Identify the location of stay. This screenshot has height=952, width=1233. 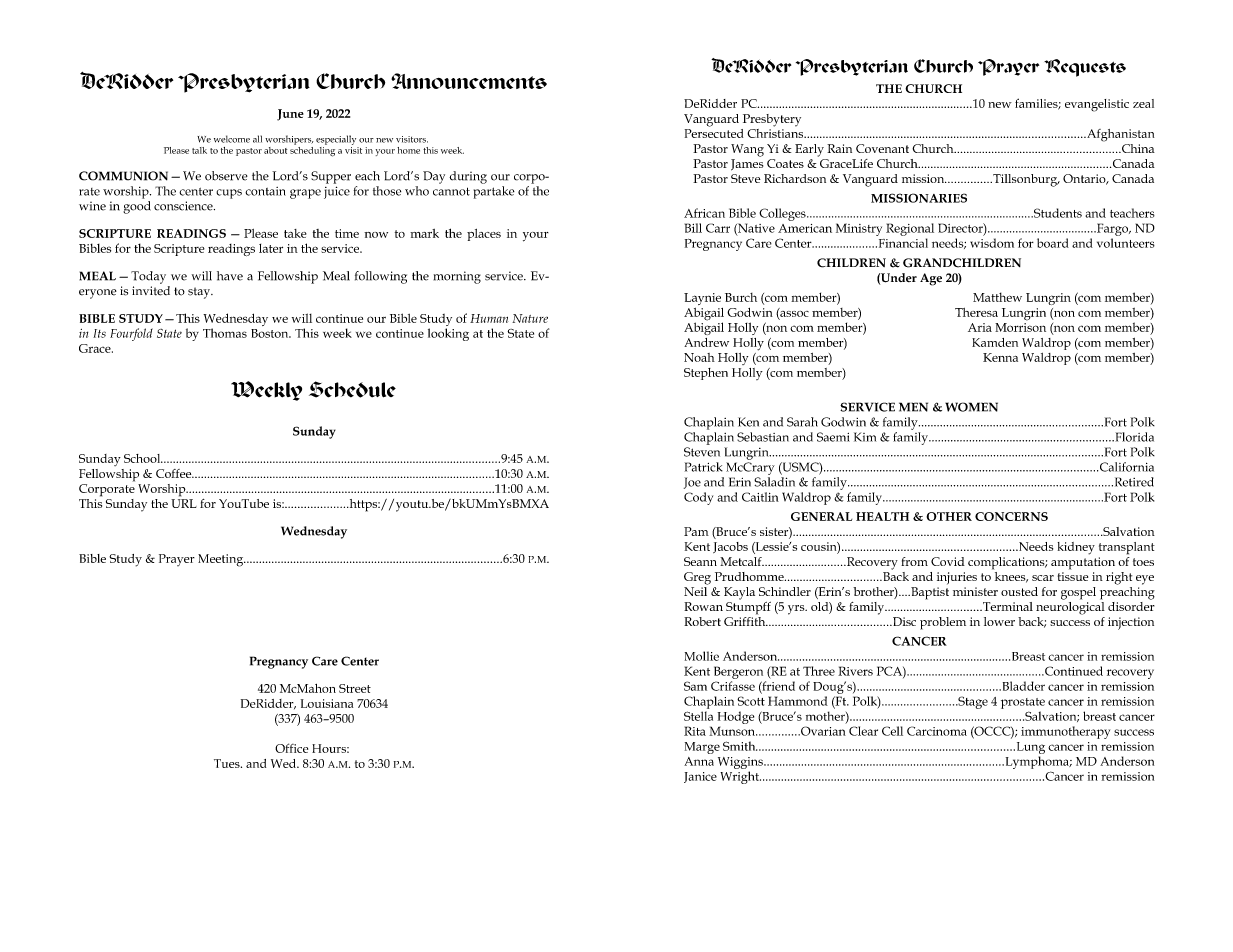
(200, 293).
